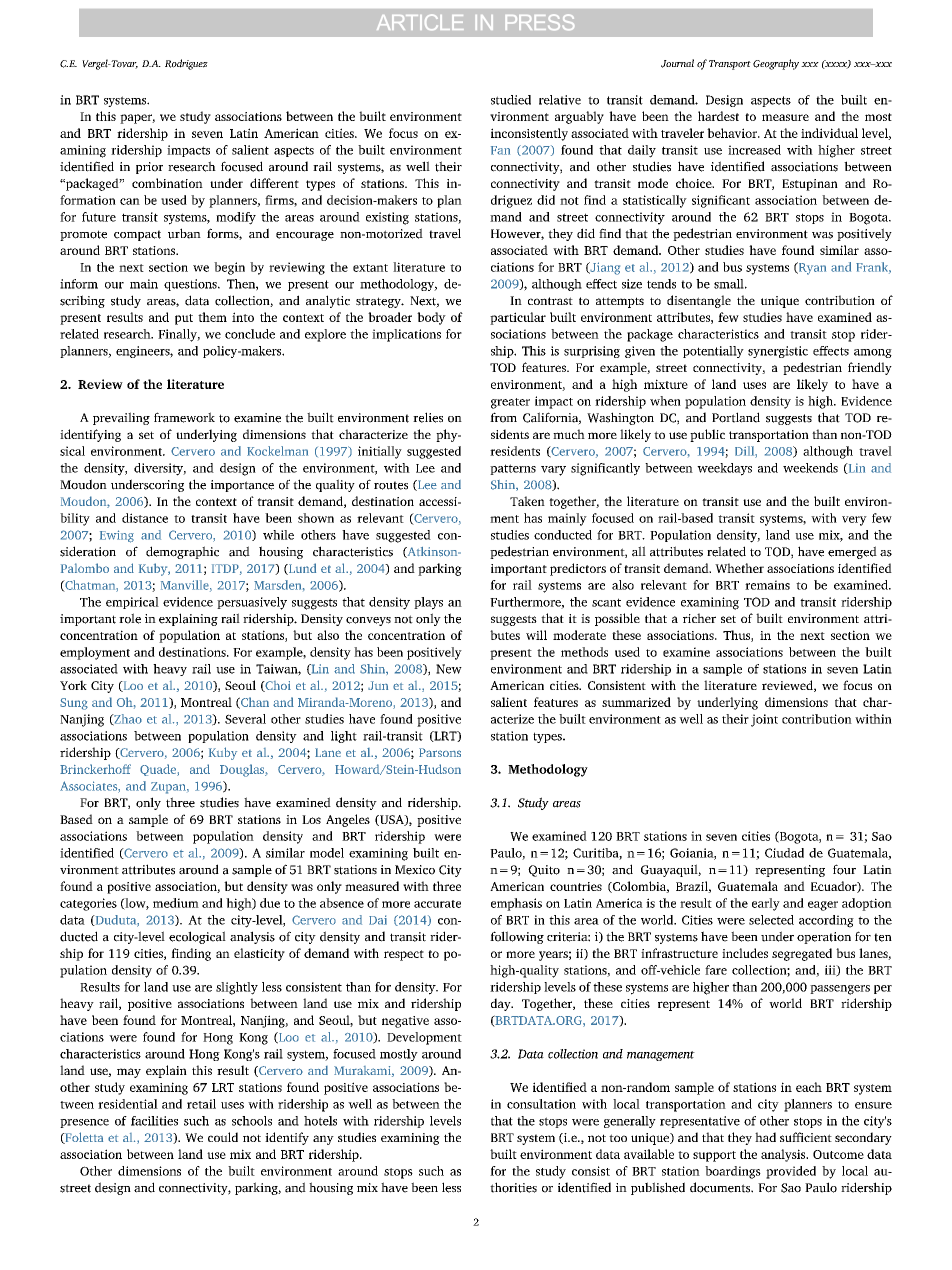 The image size is (952, 1270). Describe the element at coordinates (149, 168) in the screenshot. I see `prior` at that location.
